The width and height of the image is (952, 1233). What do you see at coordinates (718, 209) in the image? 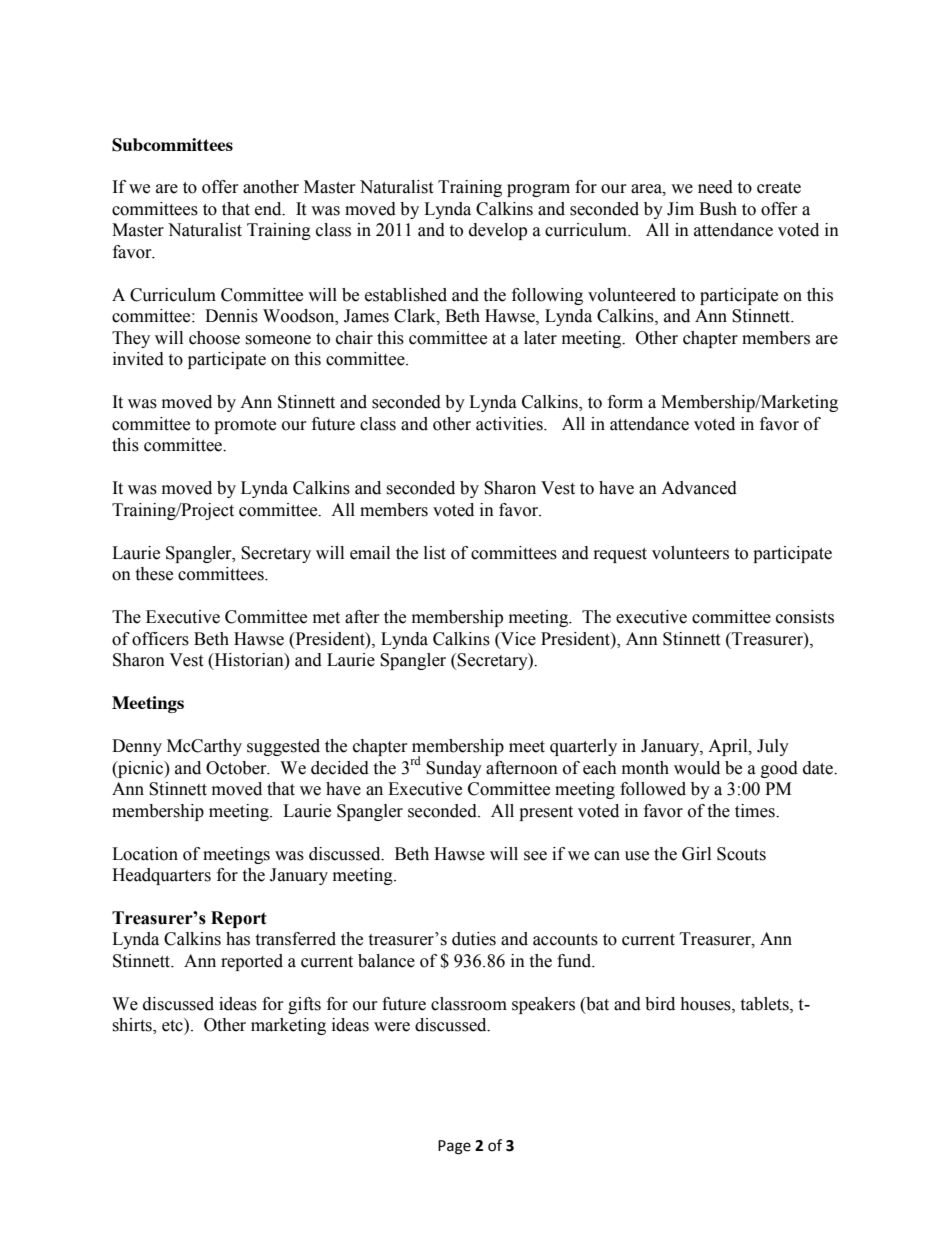
I see `Bush` at bounding box center [718, 209].
